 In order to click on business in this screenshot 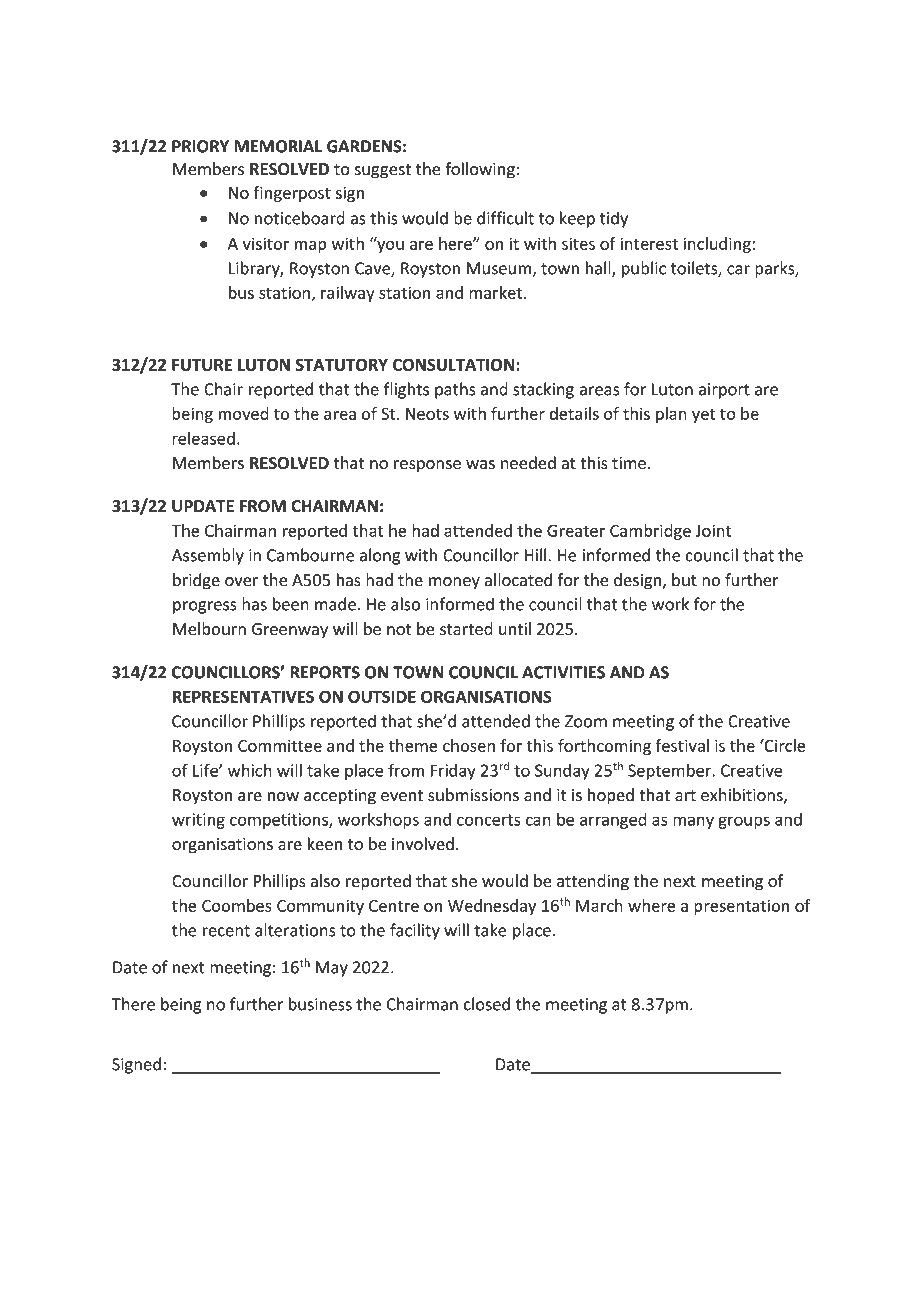, I will do `click(320, 1004)`.
